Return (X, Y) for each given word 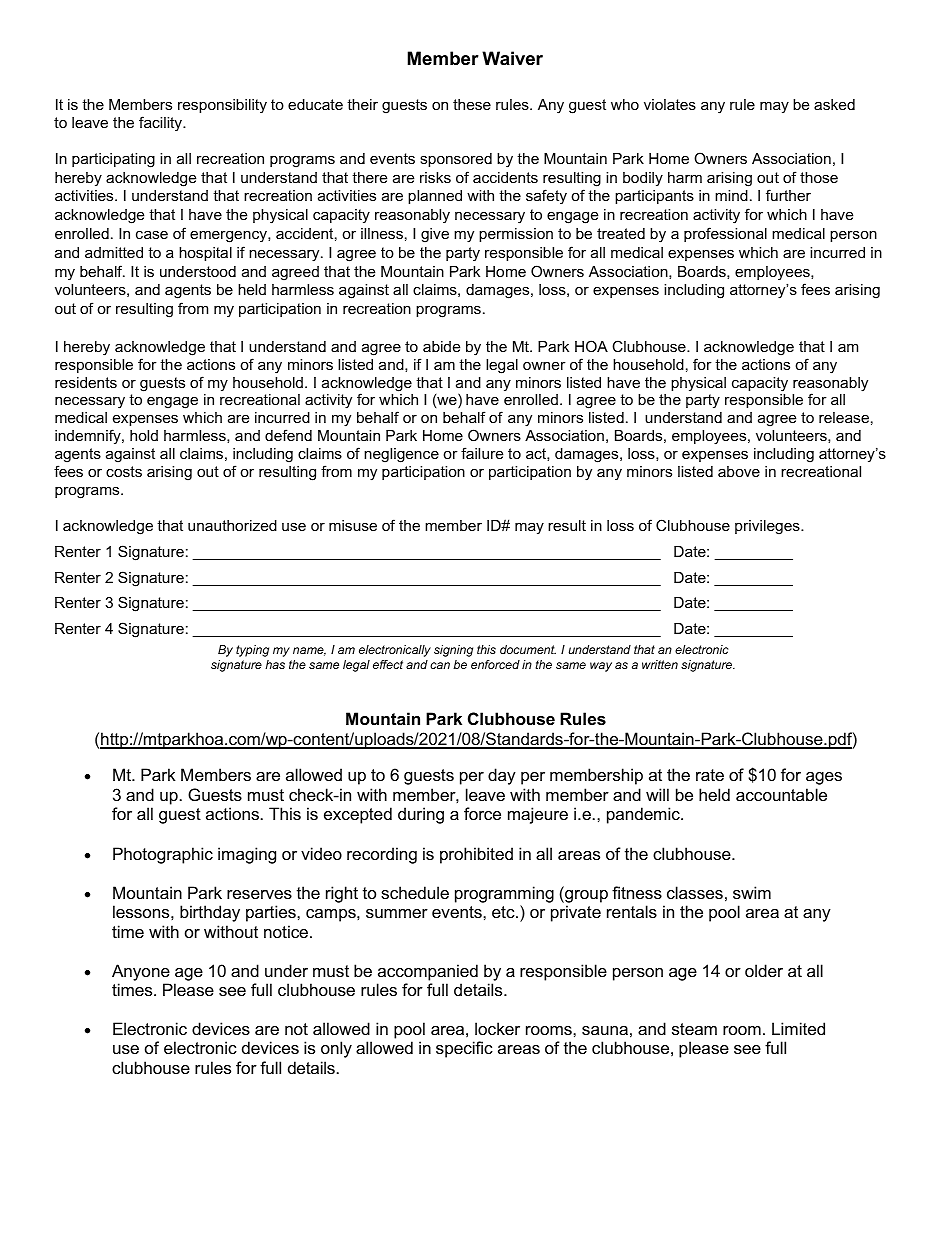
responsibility (222, 106)
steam (694, 1029)
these (472, 104)
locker (497, 1028)
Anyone (141, 972)
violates (670, 104)
